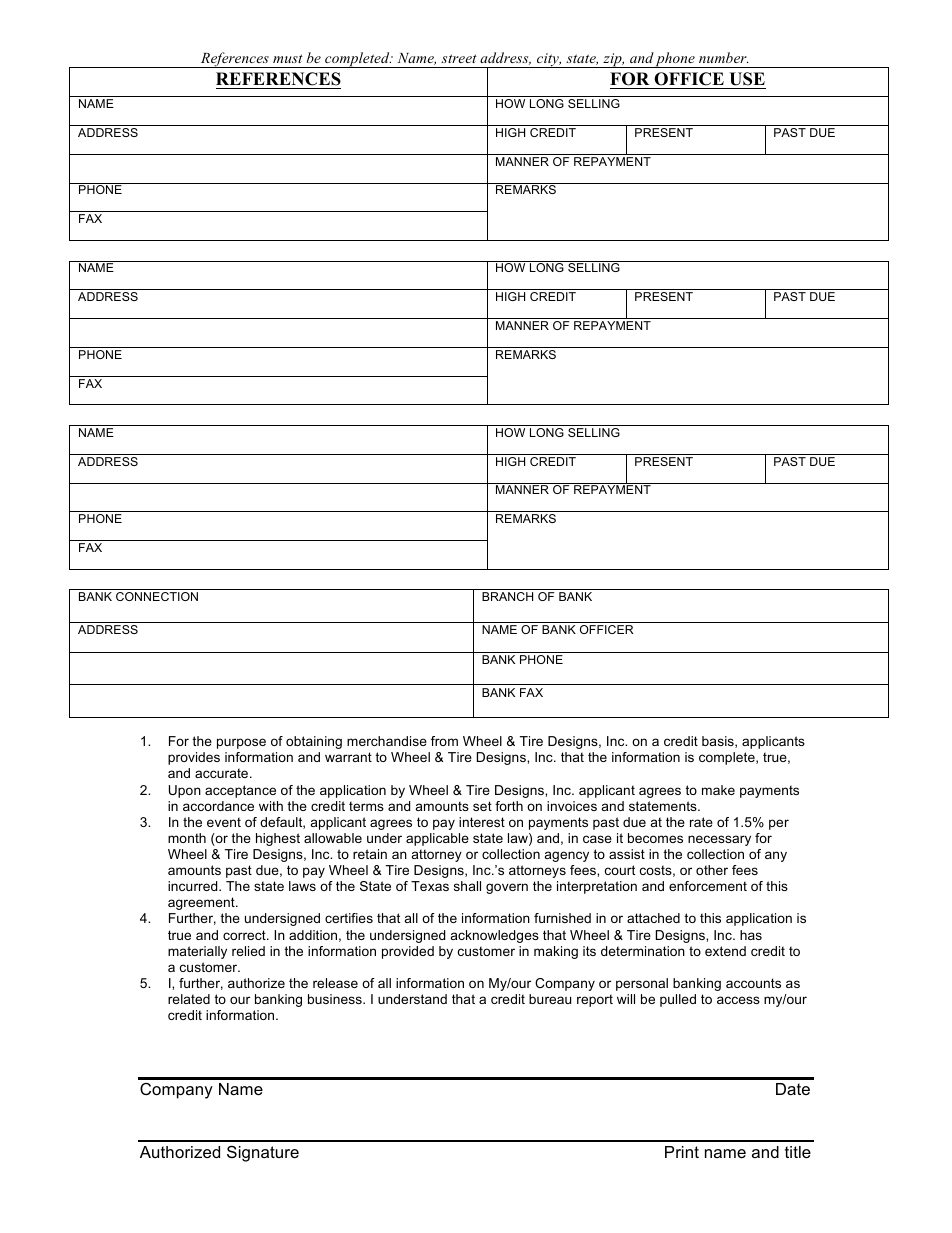 This screenshot has width=952, height=1233. Describe the element at coordinates (241, 743) in the screenshot. I see `purpose` at that location.
